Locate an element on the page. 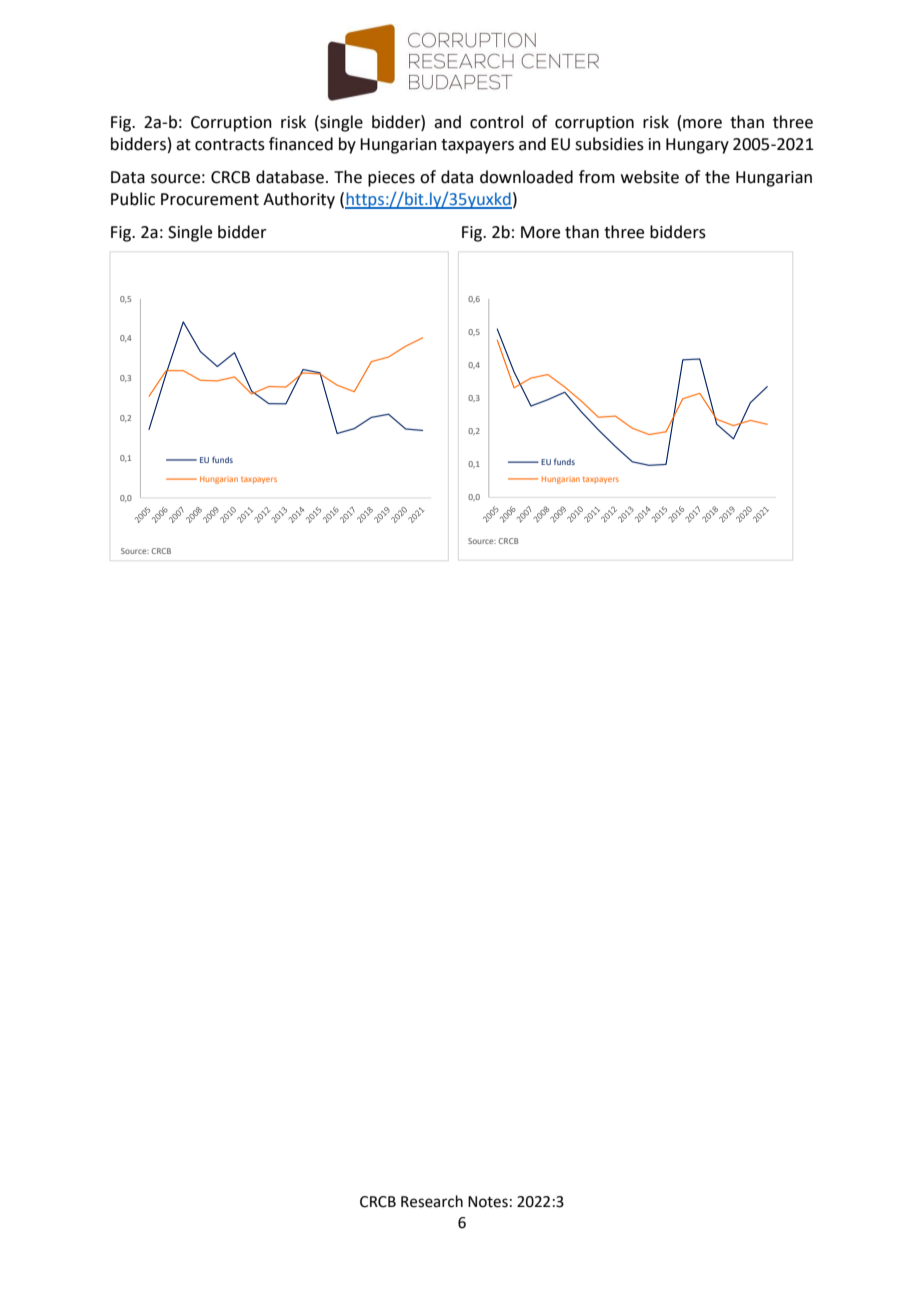  control is located at coordinates (496, 122).
